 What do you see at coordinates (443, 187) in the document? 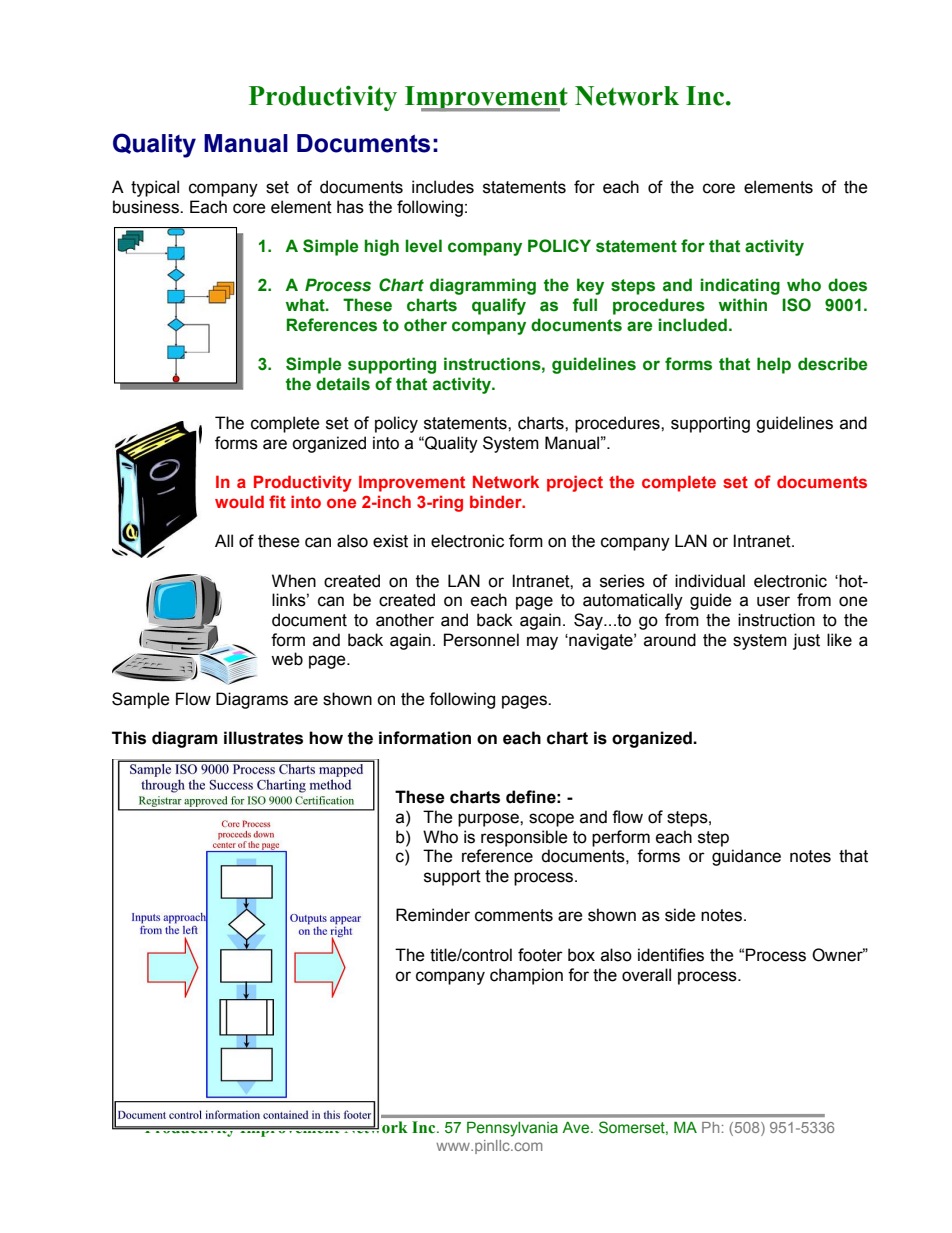
I see `includes` at bounding box center [443, 187].
